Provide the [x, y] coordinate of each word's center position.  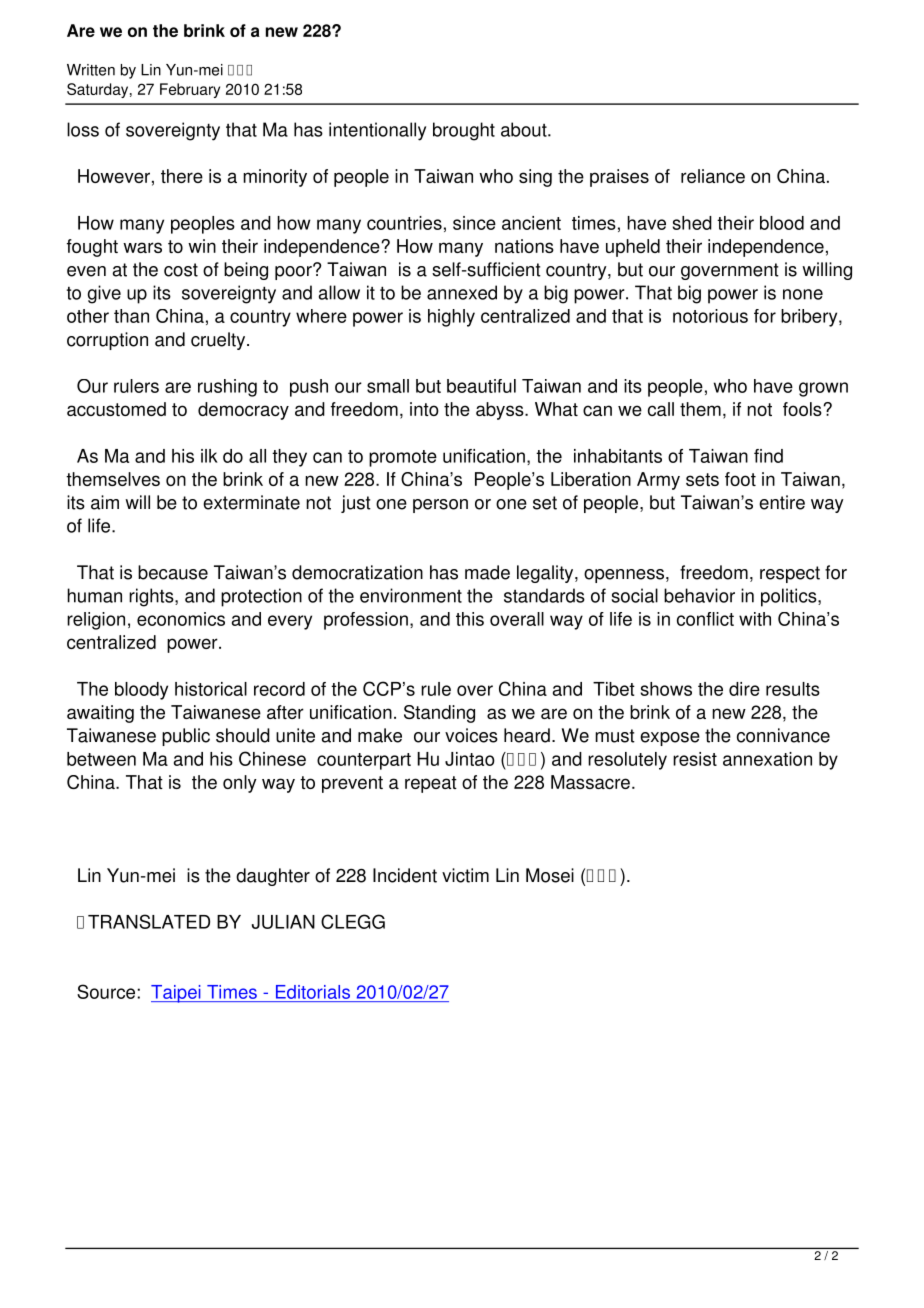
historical [211, 689]
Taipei [177, 994]
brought [464, 131]
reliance [713, 176]
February [190, 90]
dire [744, 689]
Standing [439, 714]
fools [803, 409]
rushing [227, 388]
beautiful [481, 386]
